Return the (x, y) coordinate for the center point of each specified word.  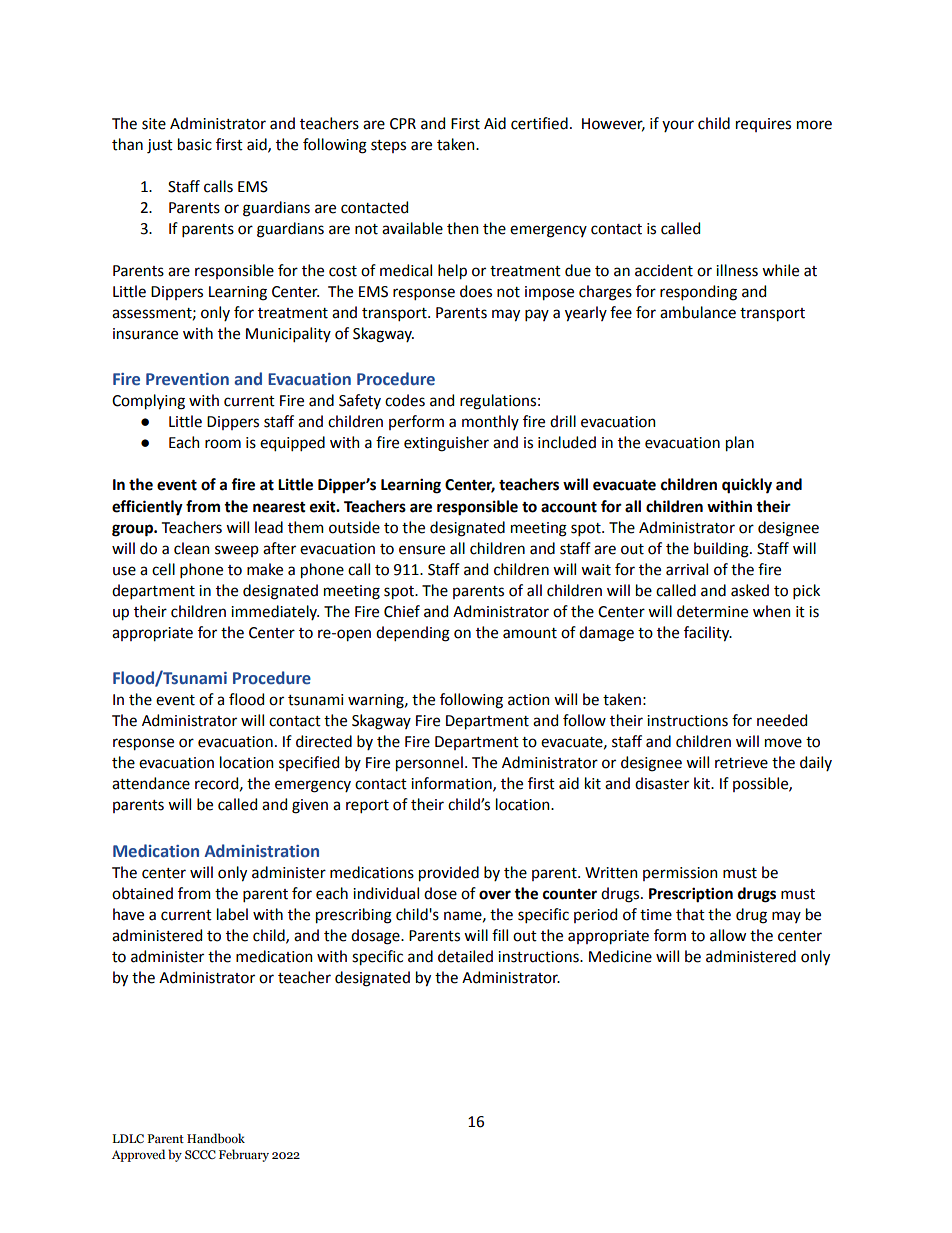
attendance (151, 783)
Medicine (620, 956)
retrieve (741, 763)
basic (195, 144)
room (223, 444)
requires (763, 125)
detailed (465, 956)
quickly (747, 486)
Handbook (216, 1138)
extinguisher (446, 444)
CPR (403, 124)
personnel (429, 764)
